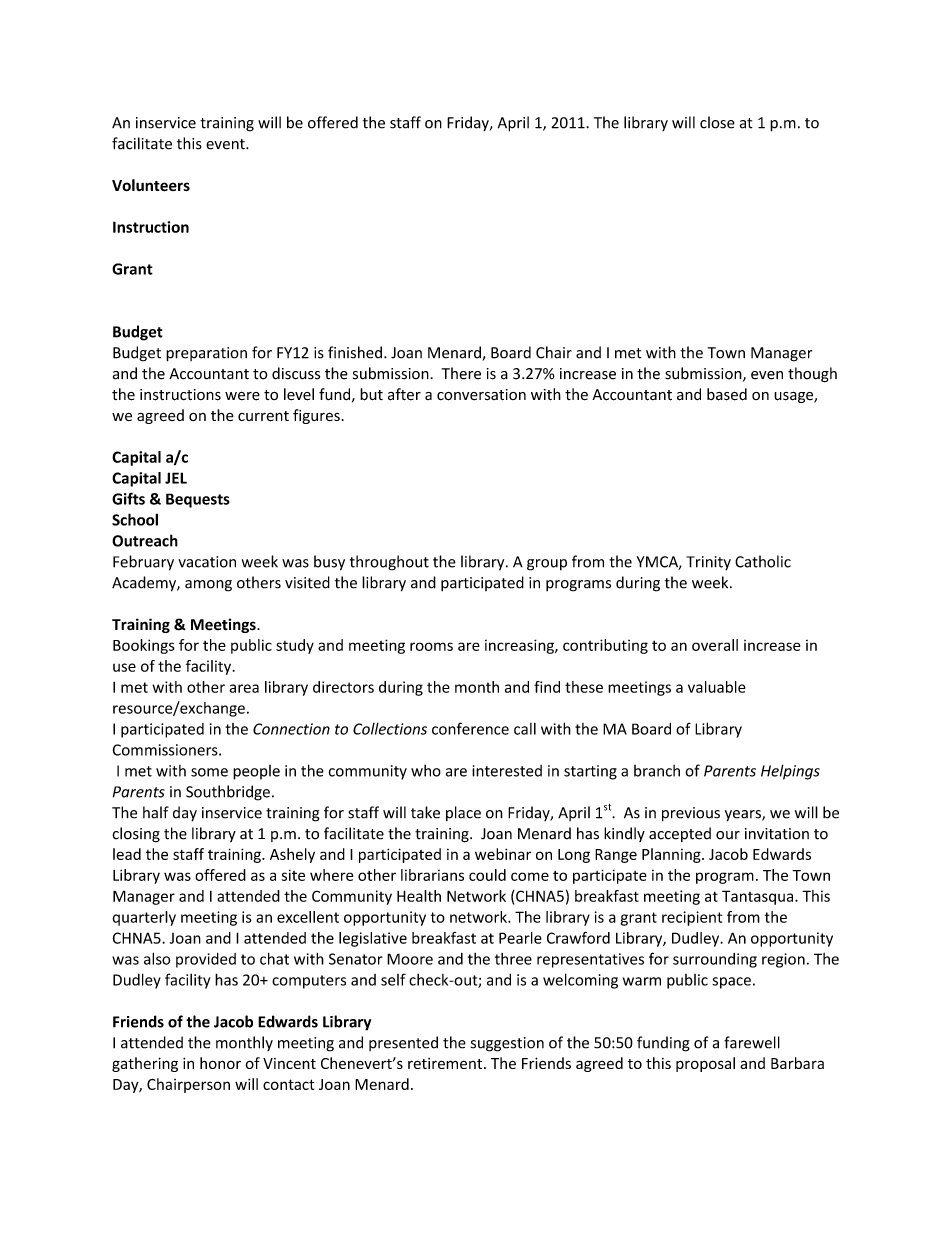 Image resolution: width=952 pixels, height=1233 pixels. I want to click on place, so click(463, 814).
